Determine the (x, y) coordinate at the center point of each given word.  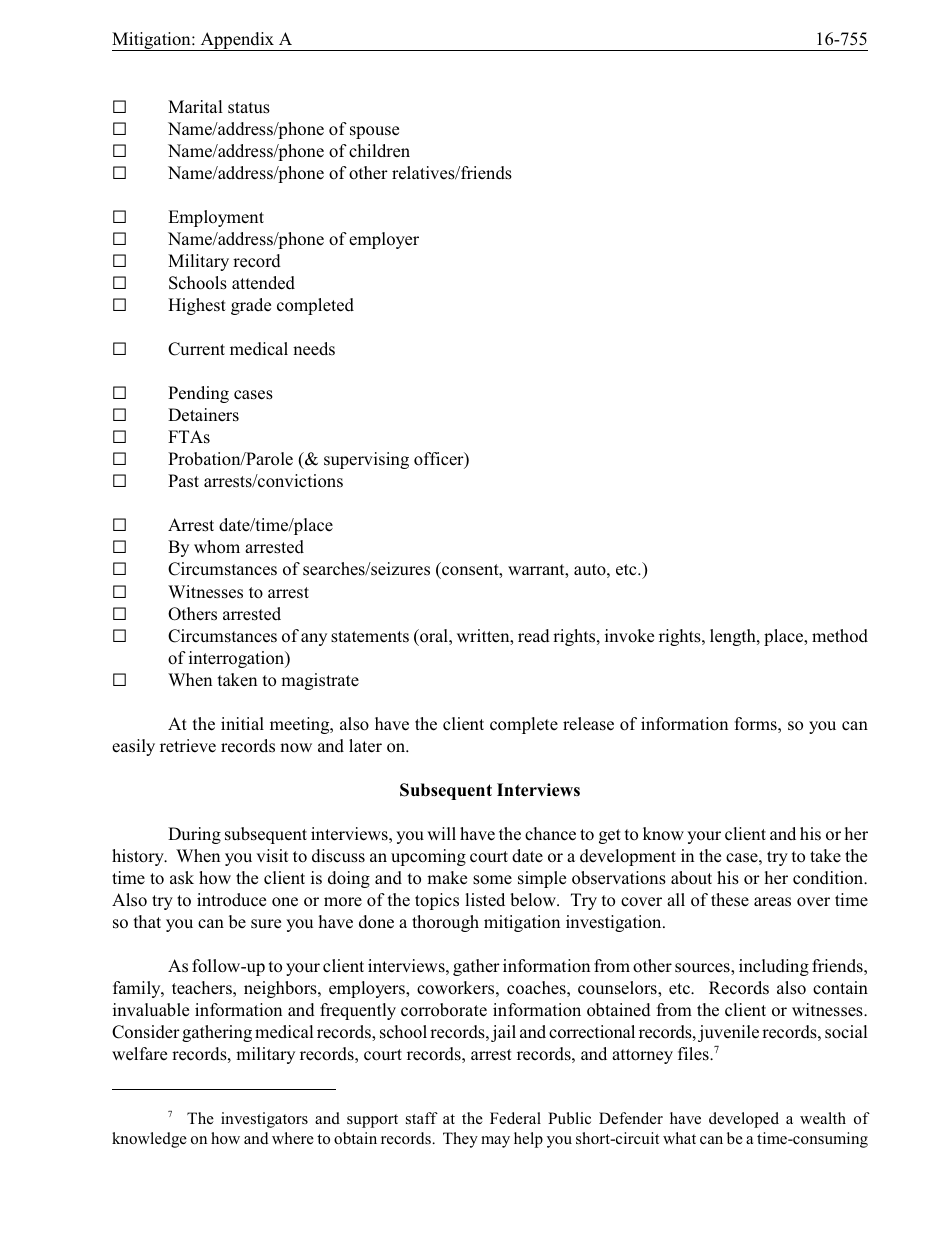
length (734, 637)
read (534, 636)
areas (772, 902)
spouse (374, 132)
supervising (366, 460)
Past (183, 481)
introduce (231, 900)
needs (314, 348)
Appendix (237, 41)
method (840, 636)
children (379, 151)
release (588, 724)
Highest (197, 306)
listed (485, 900)
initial (242, 723)
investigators (264, 1120)
